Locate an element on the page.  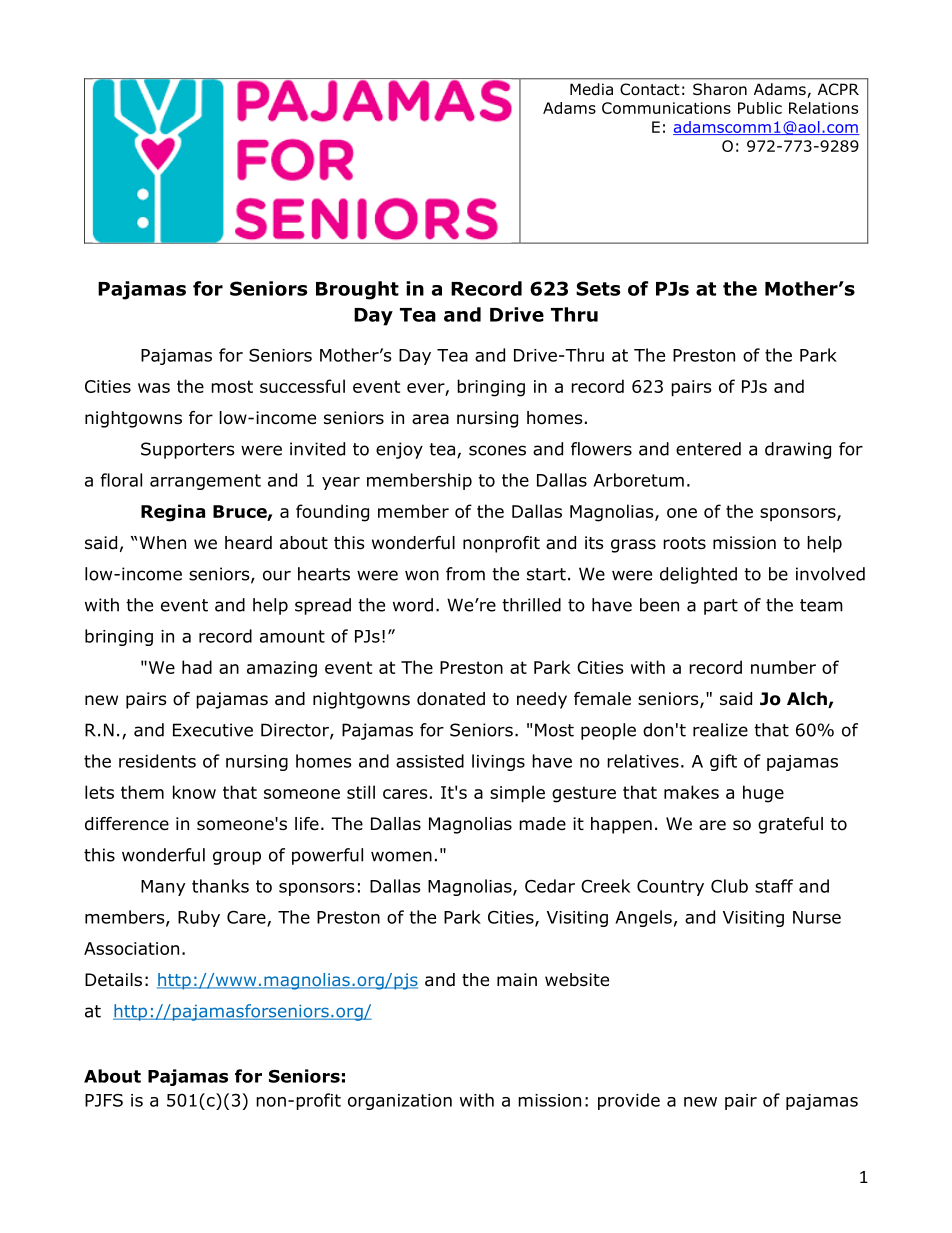
When is located at coordinates (162, 542).
